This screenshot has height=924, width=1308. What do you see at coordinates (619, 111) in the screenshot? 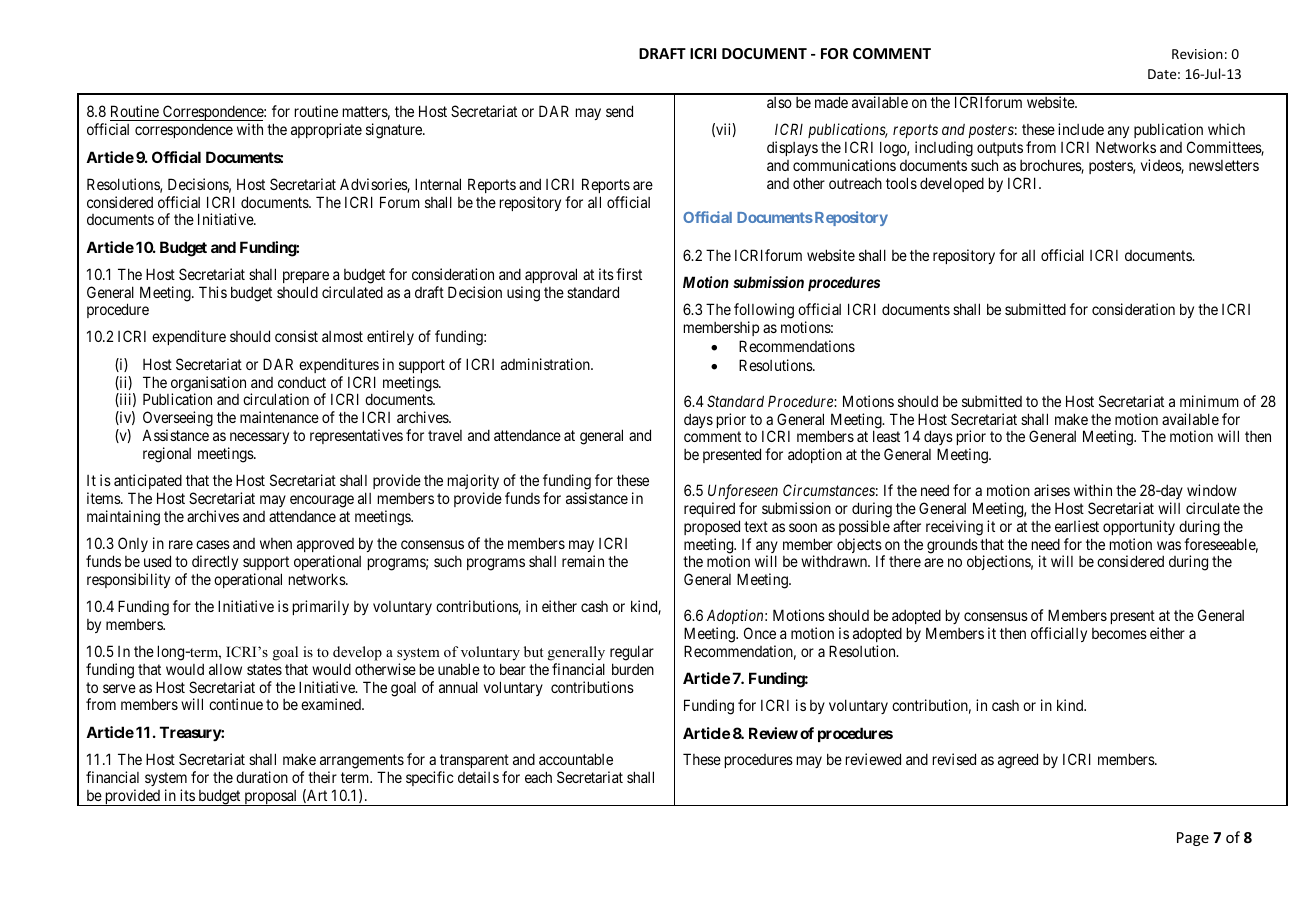
I see `send` at bounding box center [619, 111].
